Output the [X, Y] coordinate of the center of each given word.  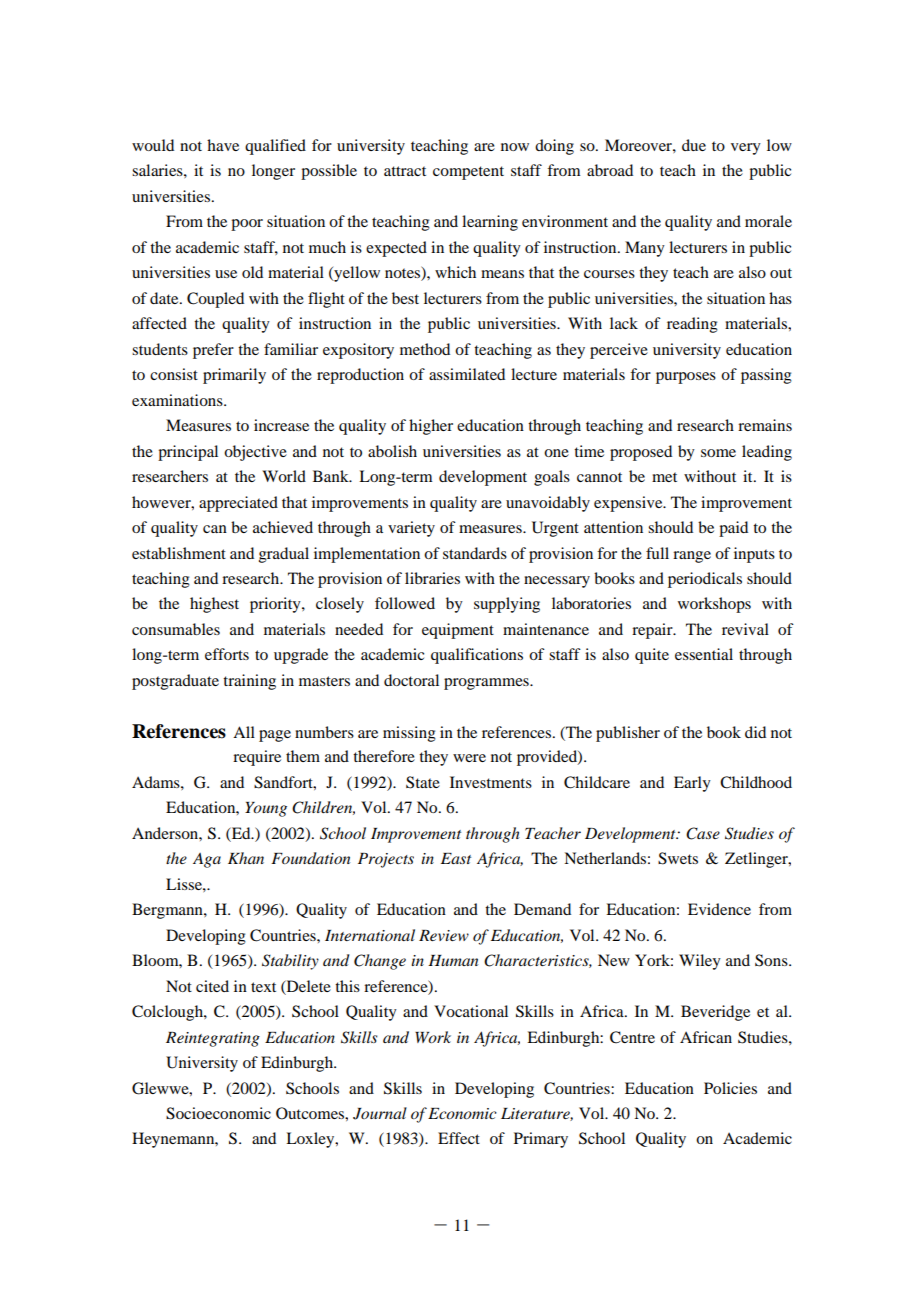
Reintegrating [213, 1039]
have [223, 145]
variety [411, 529]
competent [468, 173]
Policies [730, 1088]
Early [692, 784]
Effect [459, 1138]
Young [266, 809]
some [718, 453]
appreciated [238, 504]
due [694, 145]
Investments [491, 782]
